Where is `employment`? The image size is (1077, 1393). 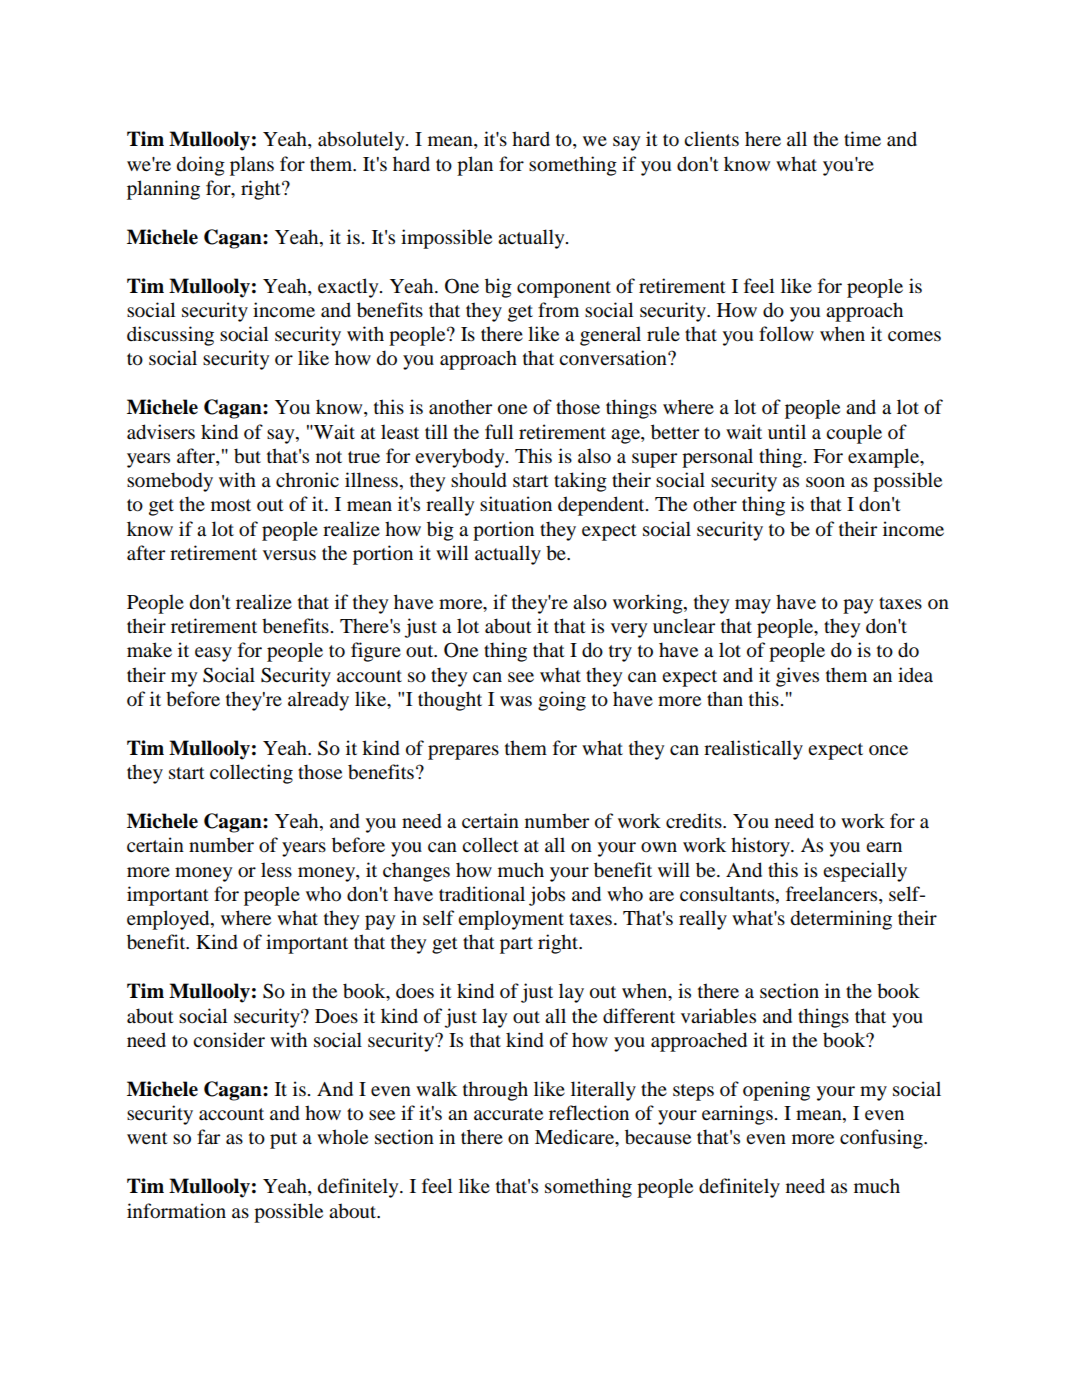
employment is located at coordinates (511, 920).
